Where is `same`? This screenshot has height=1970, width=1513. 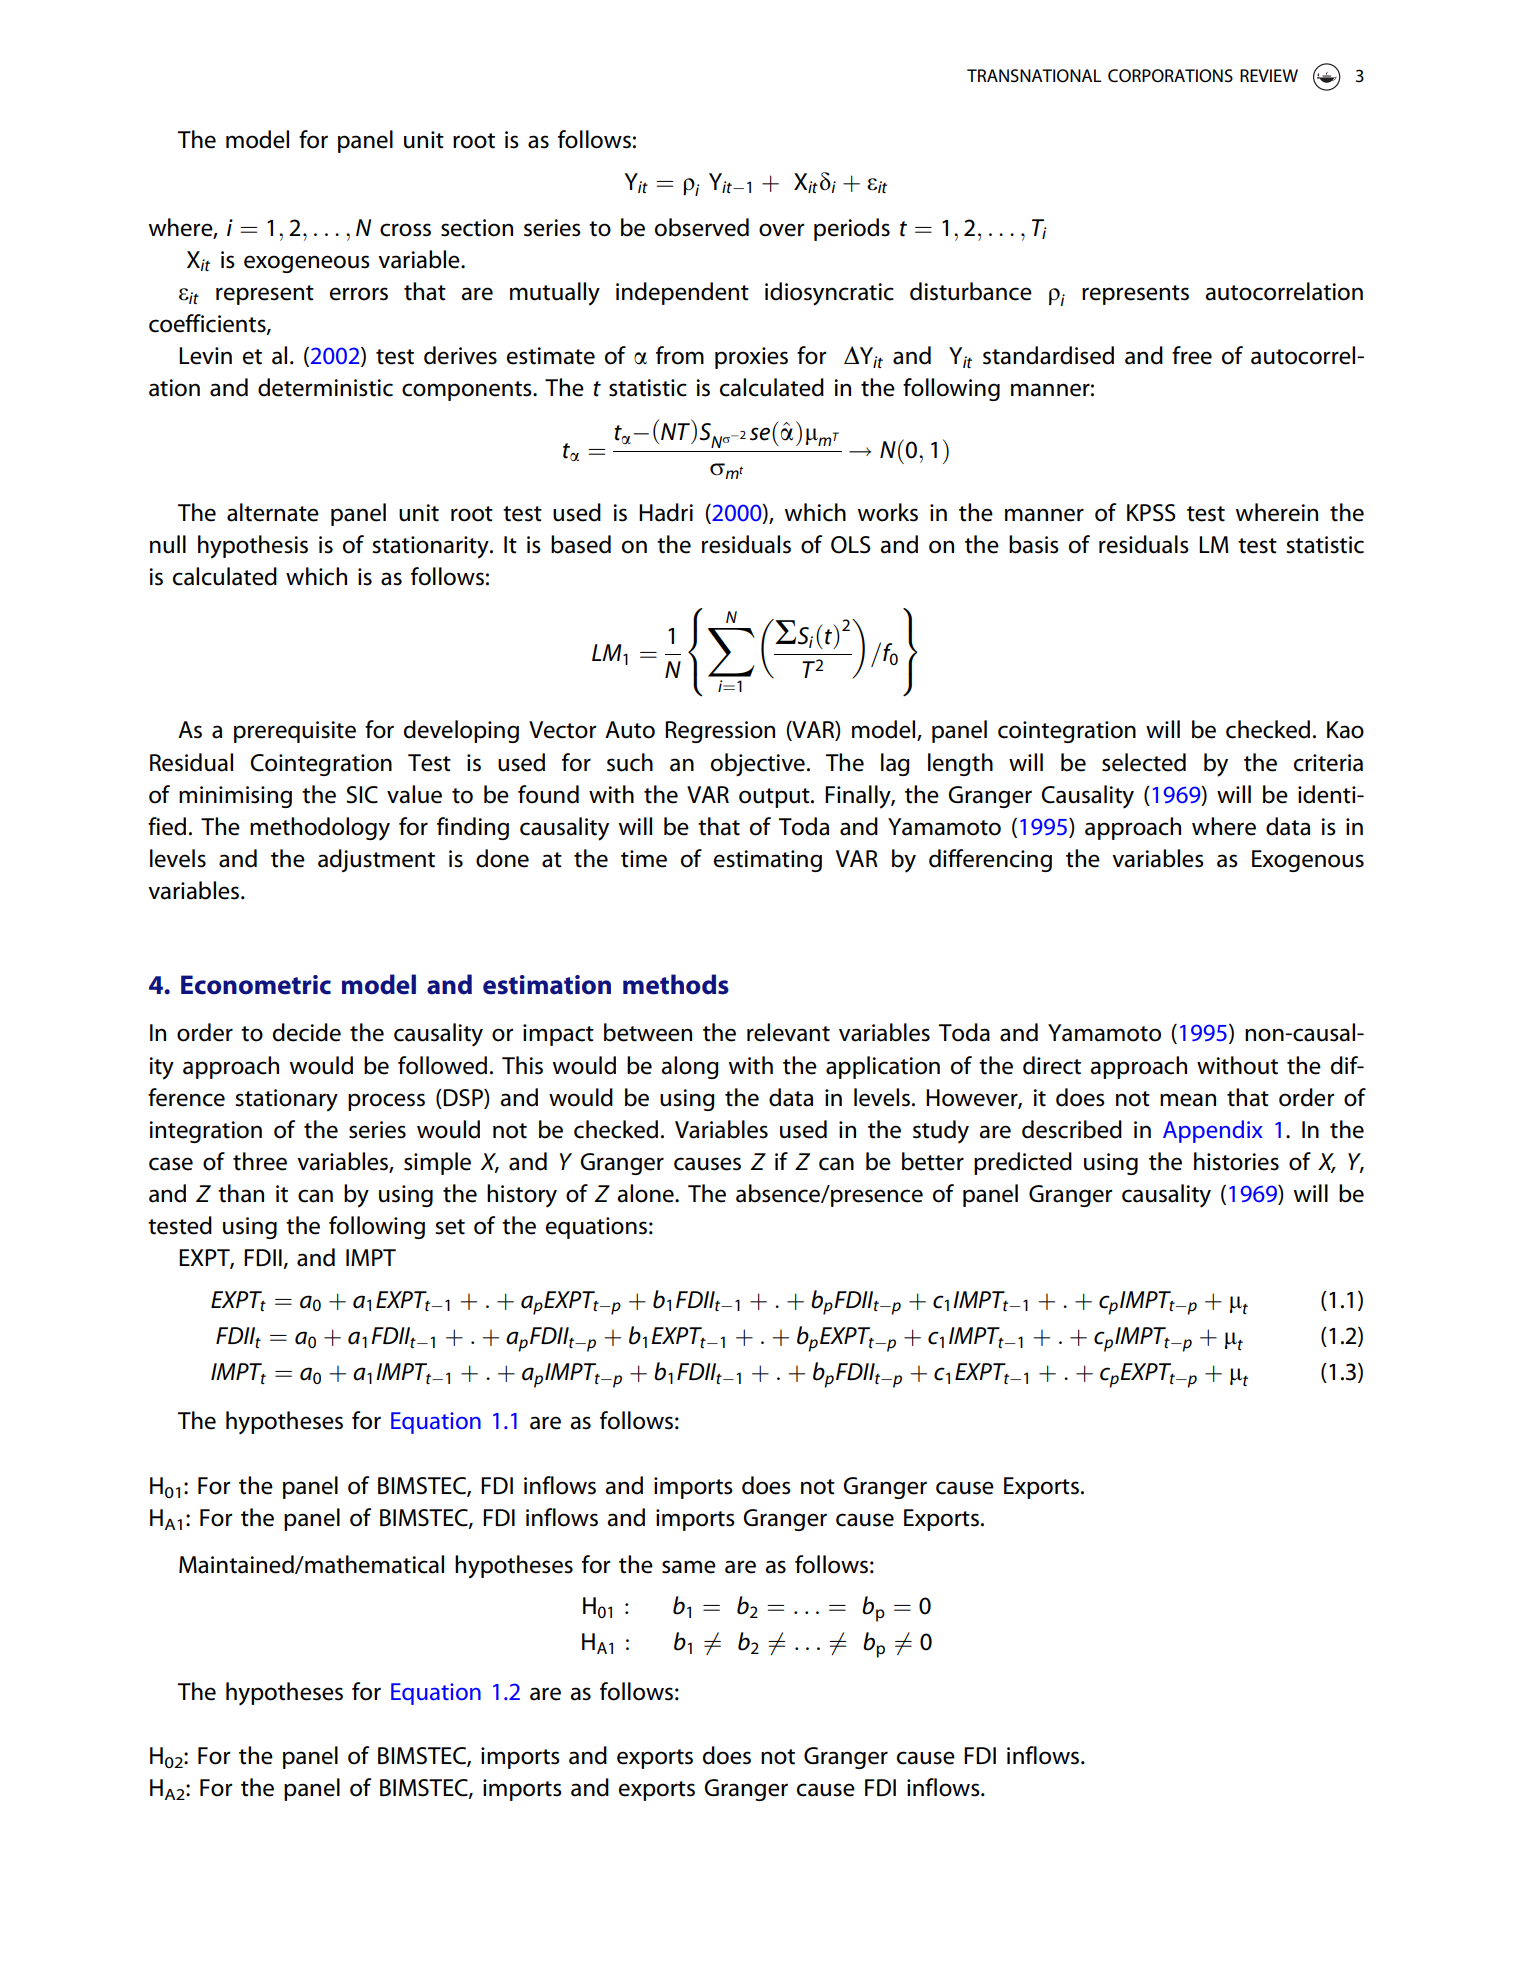 same is located at coordinates (689, 1567).
